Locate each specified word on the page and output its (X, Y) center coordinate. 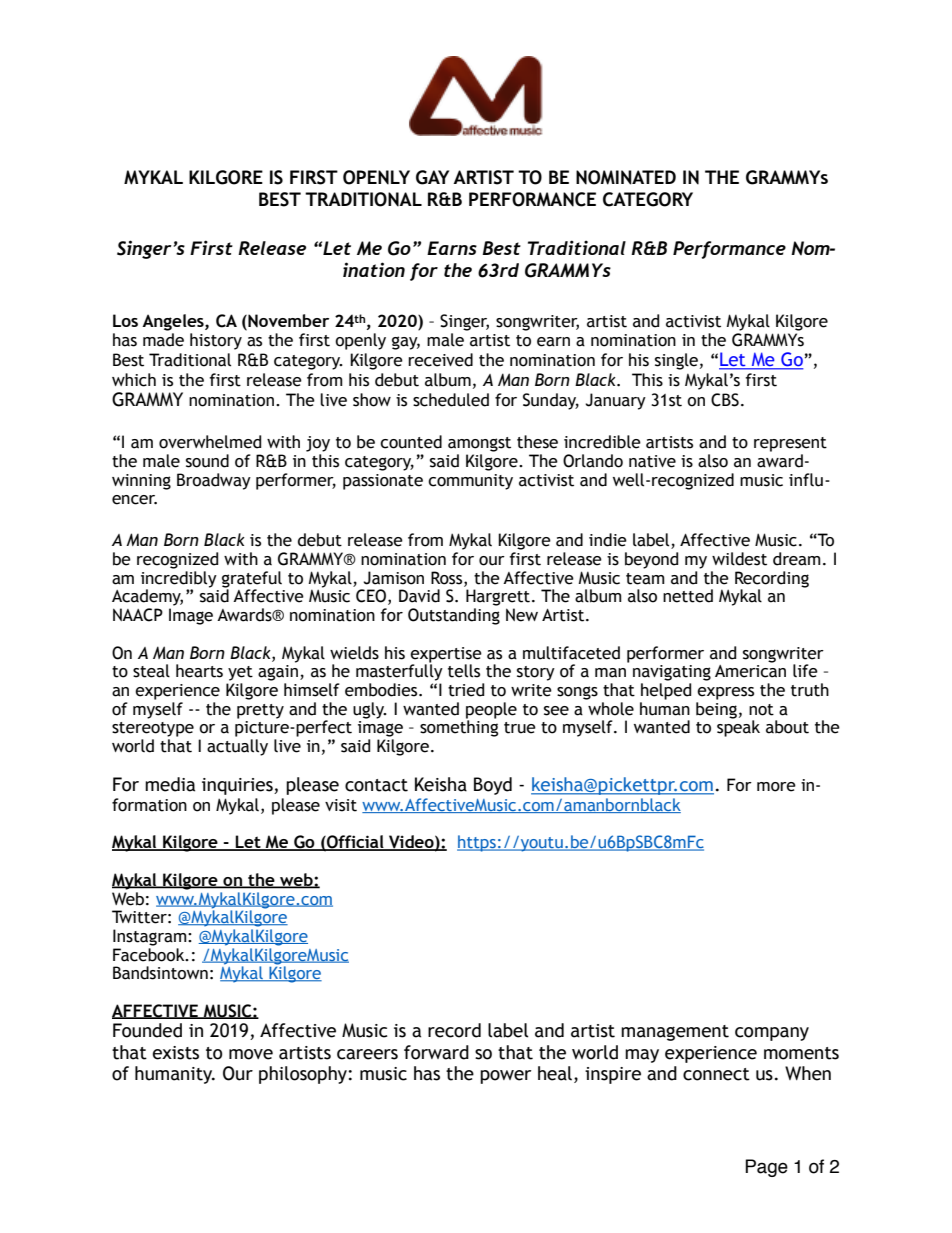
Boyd (493, 786)
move (251, 1054)
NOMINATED (626, 177)
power (505, 1077)
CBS (725, 400)
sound (207, 461)
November (287, 322)
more (776, 787)
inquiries (238, 786)
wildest (739, 559)
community (470, 482)
